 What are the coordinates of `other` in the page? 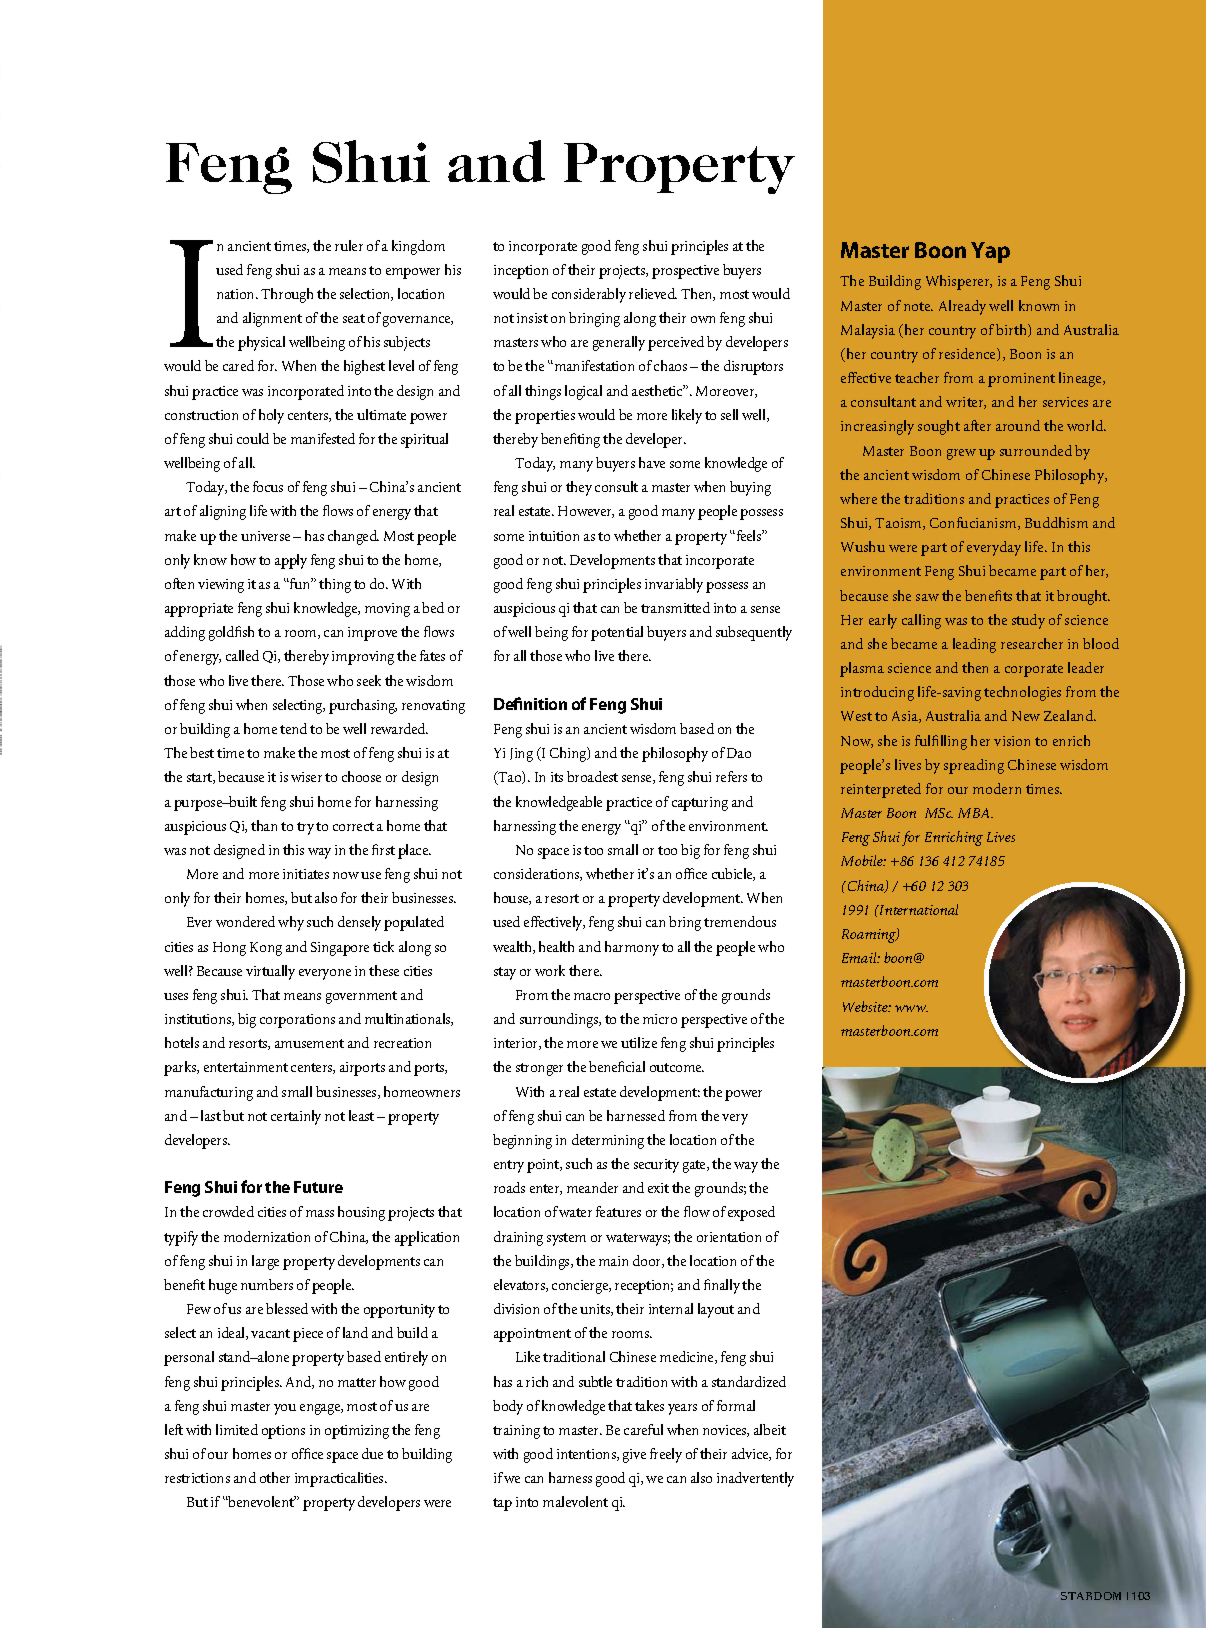 It's located at (275, 1477).
